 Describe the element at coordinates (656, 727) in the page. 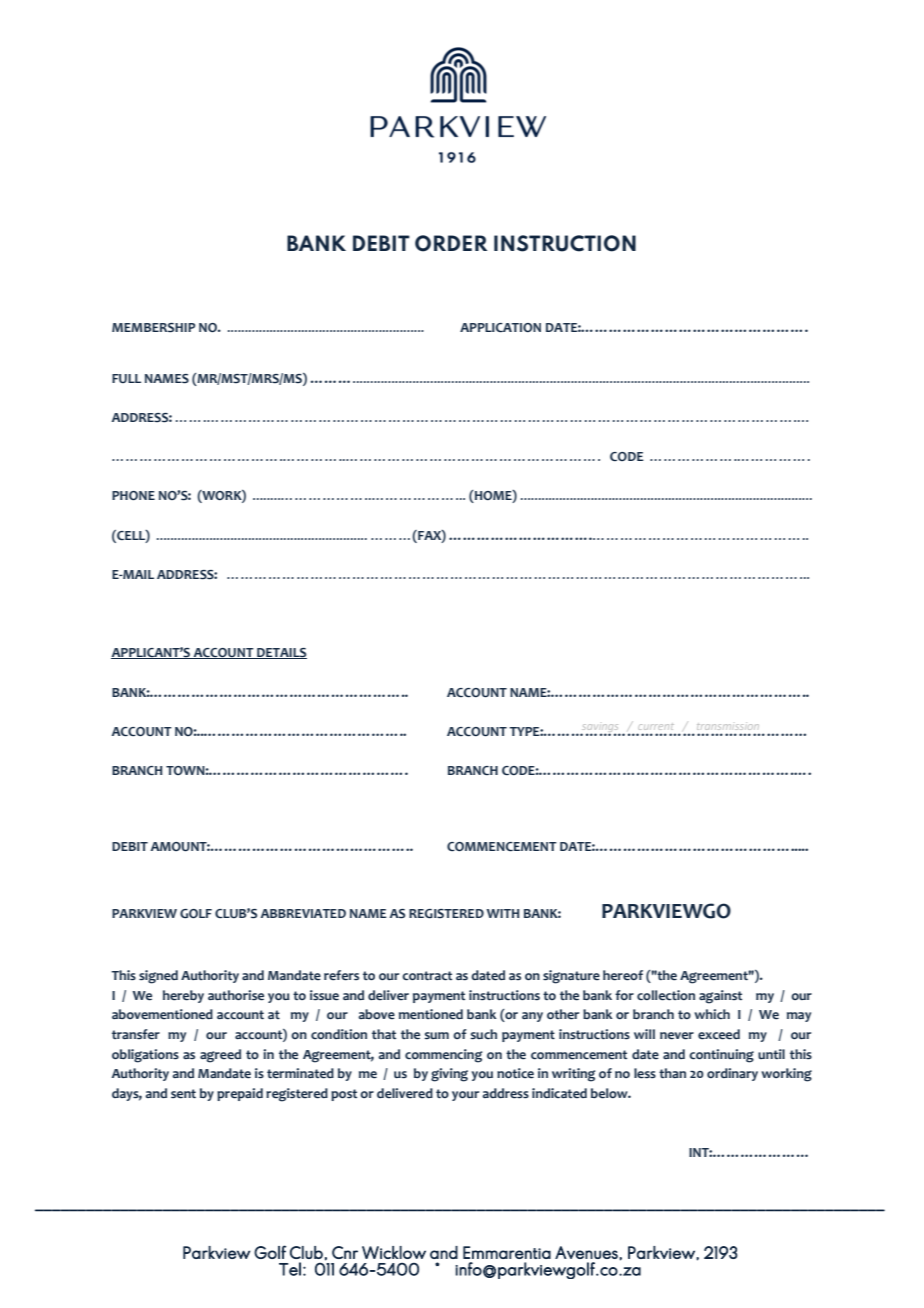

I see `current` at that location.
